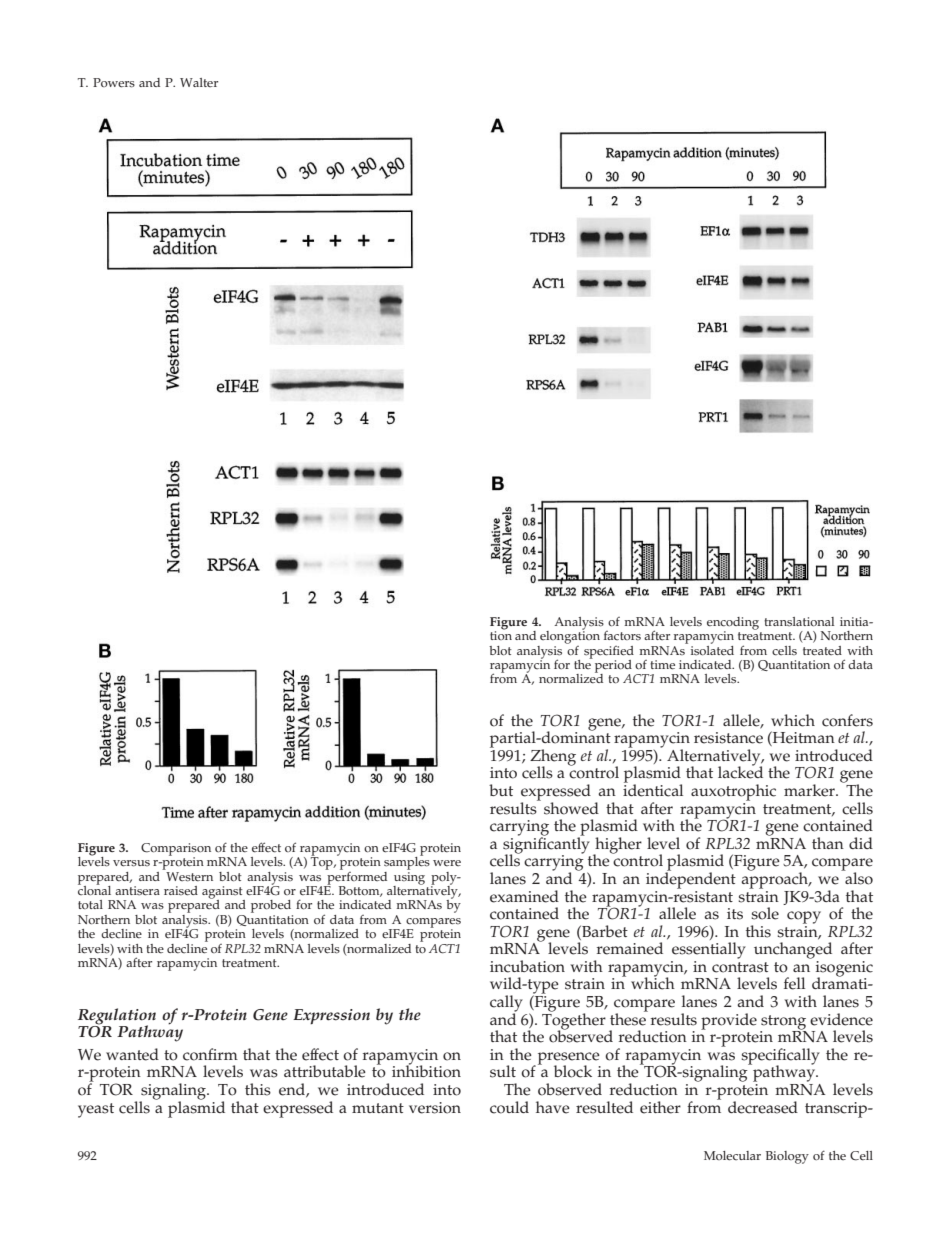  I want to click on Comparison, so click(176, 850).
